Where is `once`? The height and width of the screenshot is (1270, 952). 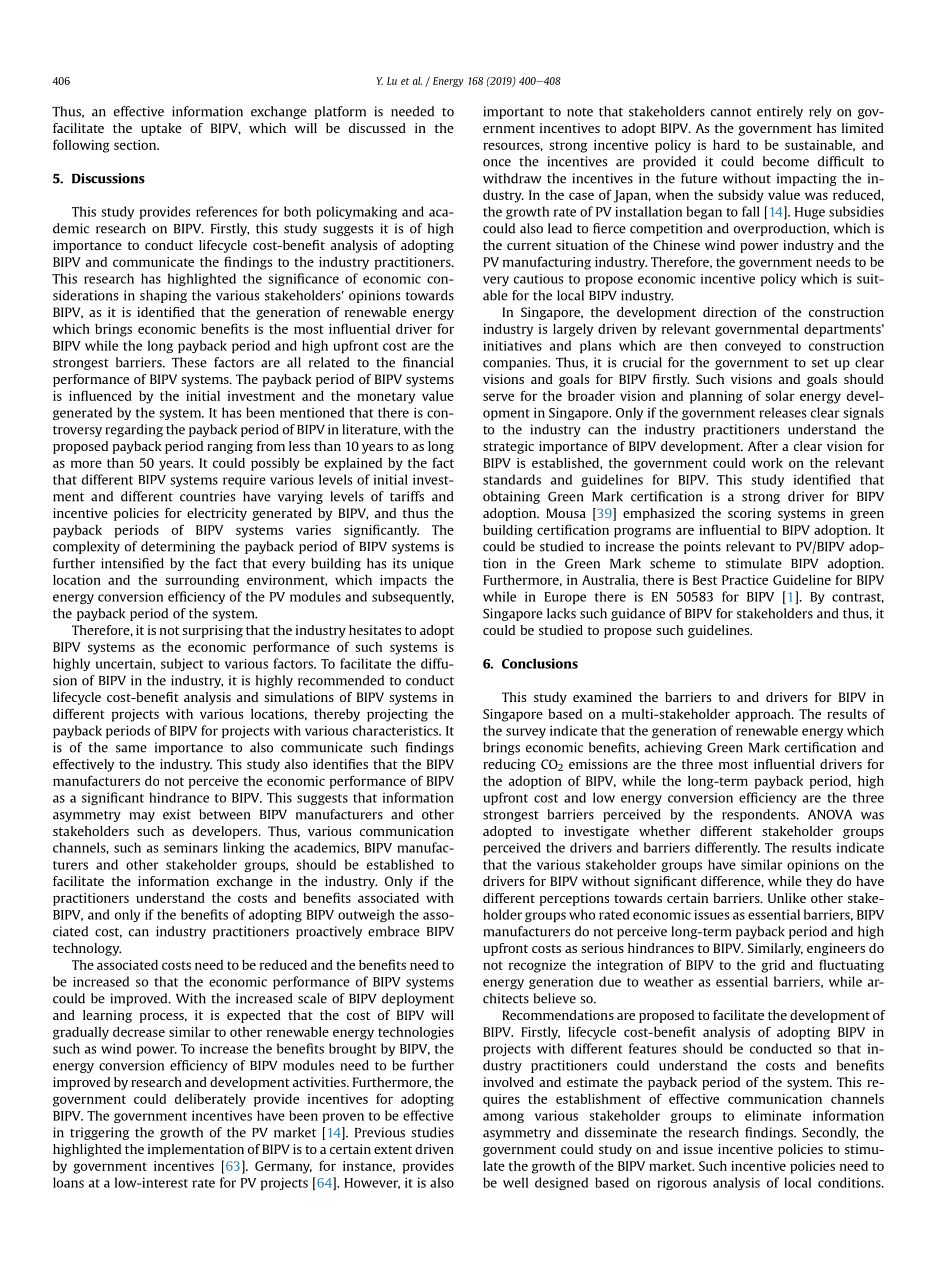
once is located at coordinates (497, 163).
